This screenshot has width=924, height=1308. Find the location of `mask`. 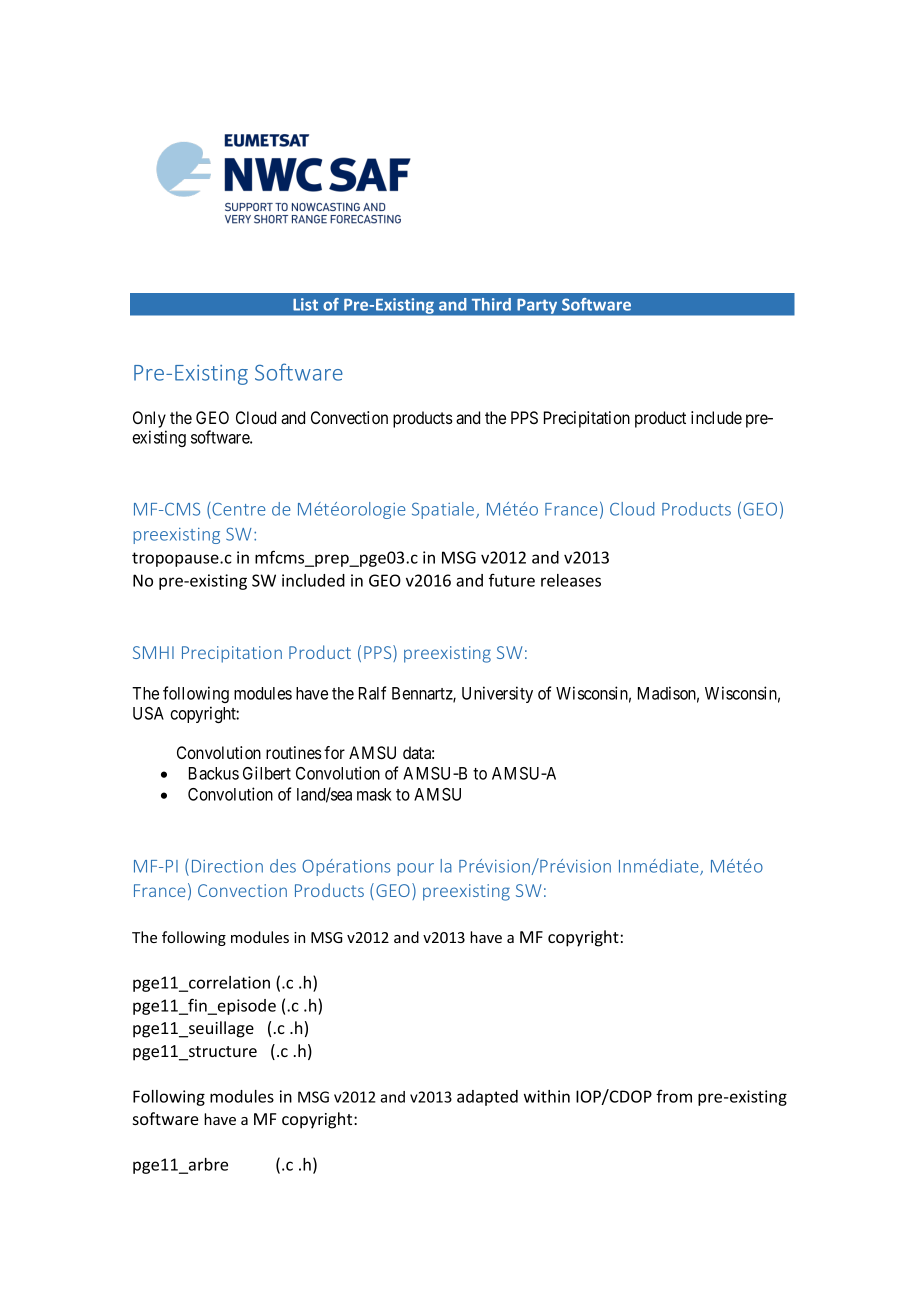

mask is located at coordinates (374, 794).
